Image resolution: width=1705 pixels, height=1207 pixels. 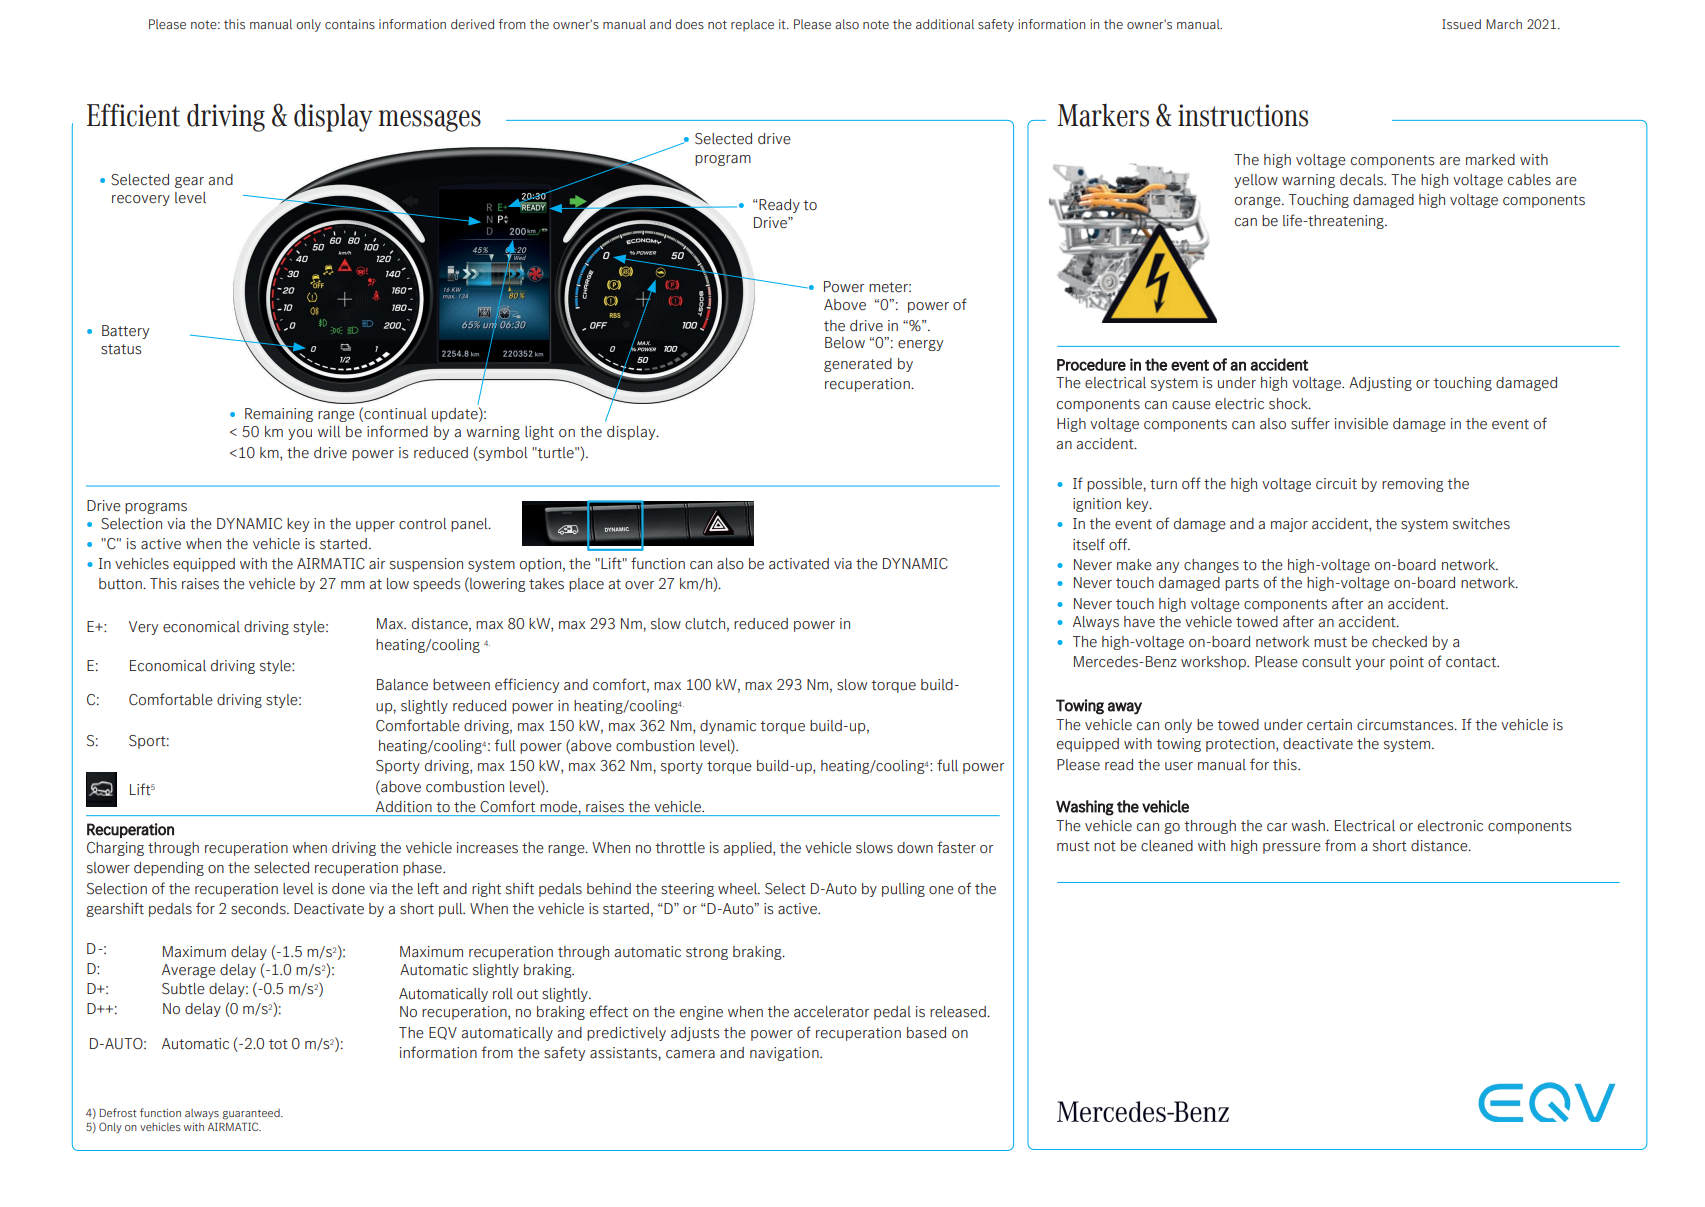 I want to click on Balance, so click(x=402, y=685).
